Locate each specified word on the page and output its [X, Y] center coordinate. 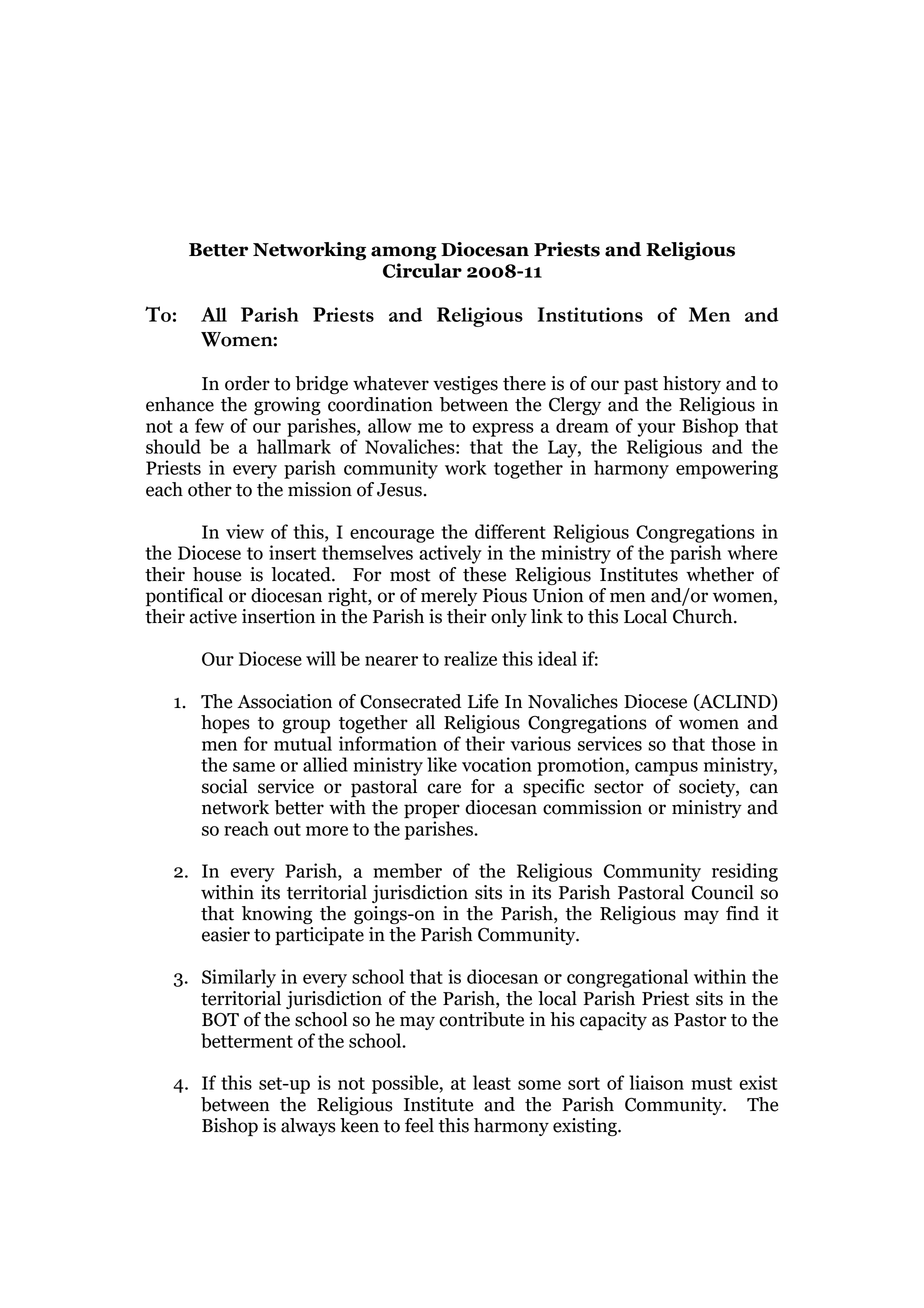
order [247, 383]
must [711, 1083]
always [308, 1127]
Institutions [590, 314]
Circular [422, 270]
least [492, 1082]
